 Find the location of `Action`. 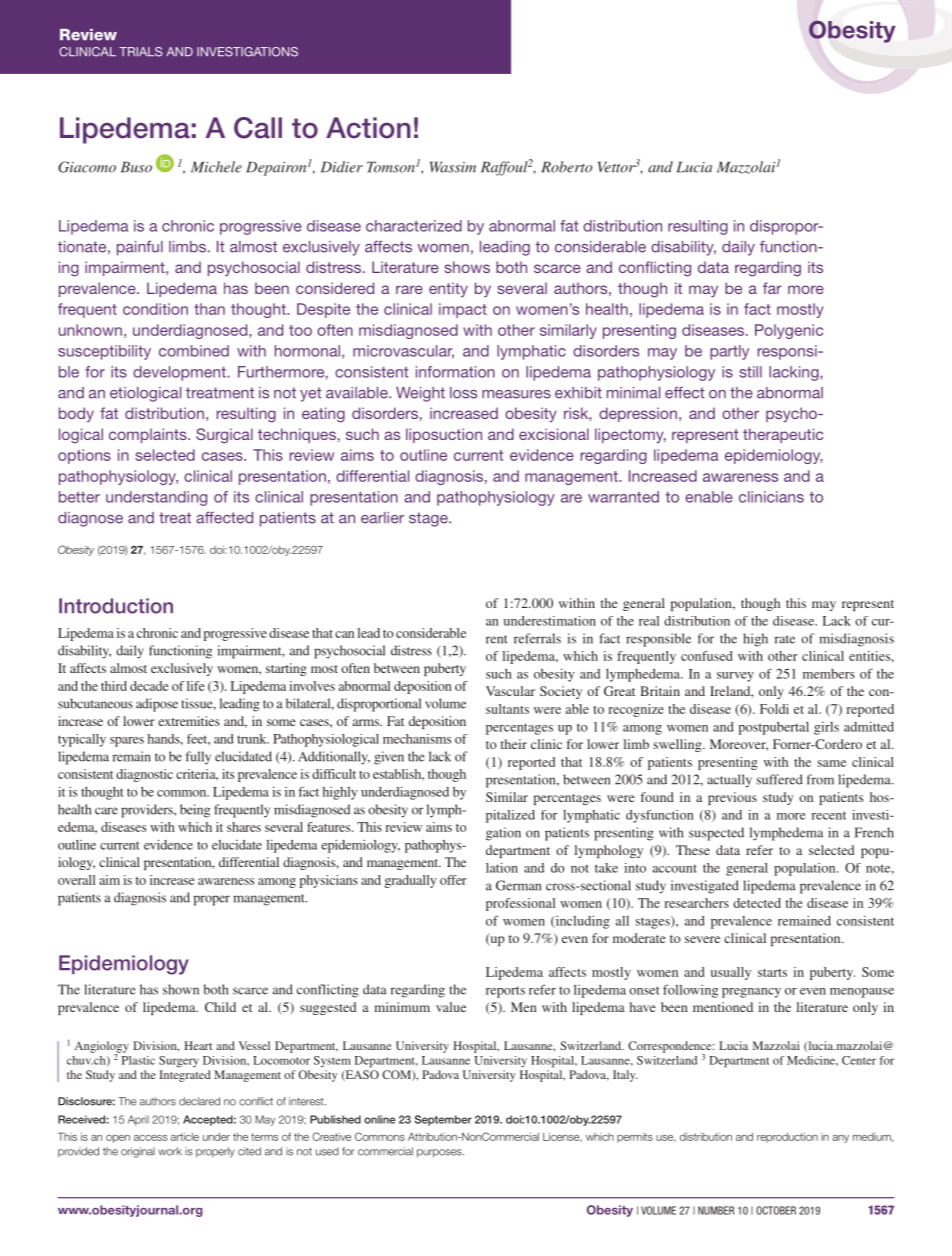

Action is located at coordinates (368, 128).
